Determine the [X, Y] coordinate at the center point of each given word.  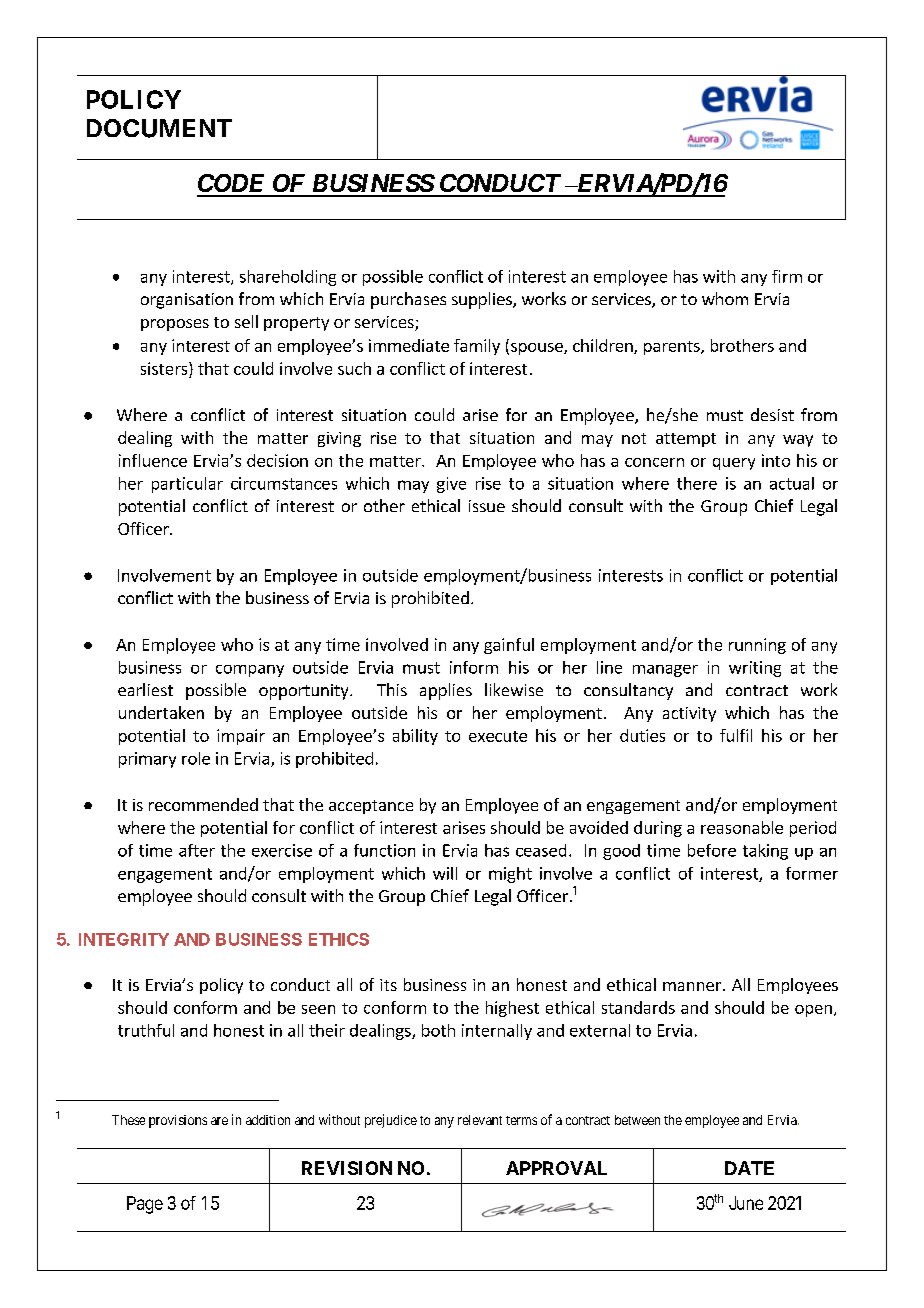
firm [787, 276]
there [697, 483]
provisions [178, 1121]
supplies [483, 300]
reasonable [742, 827]
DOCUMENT [159, 128]
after [197, 850]
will [445, 873]
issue [487, 506]
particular [187, 485]
